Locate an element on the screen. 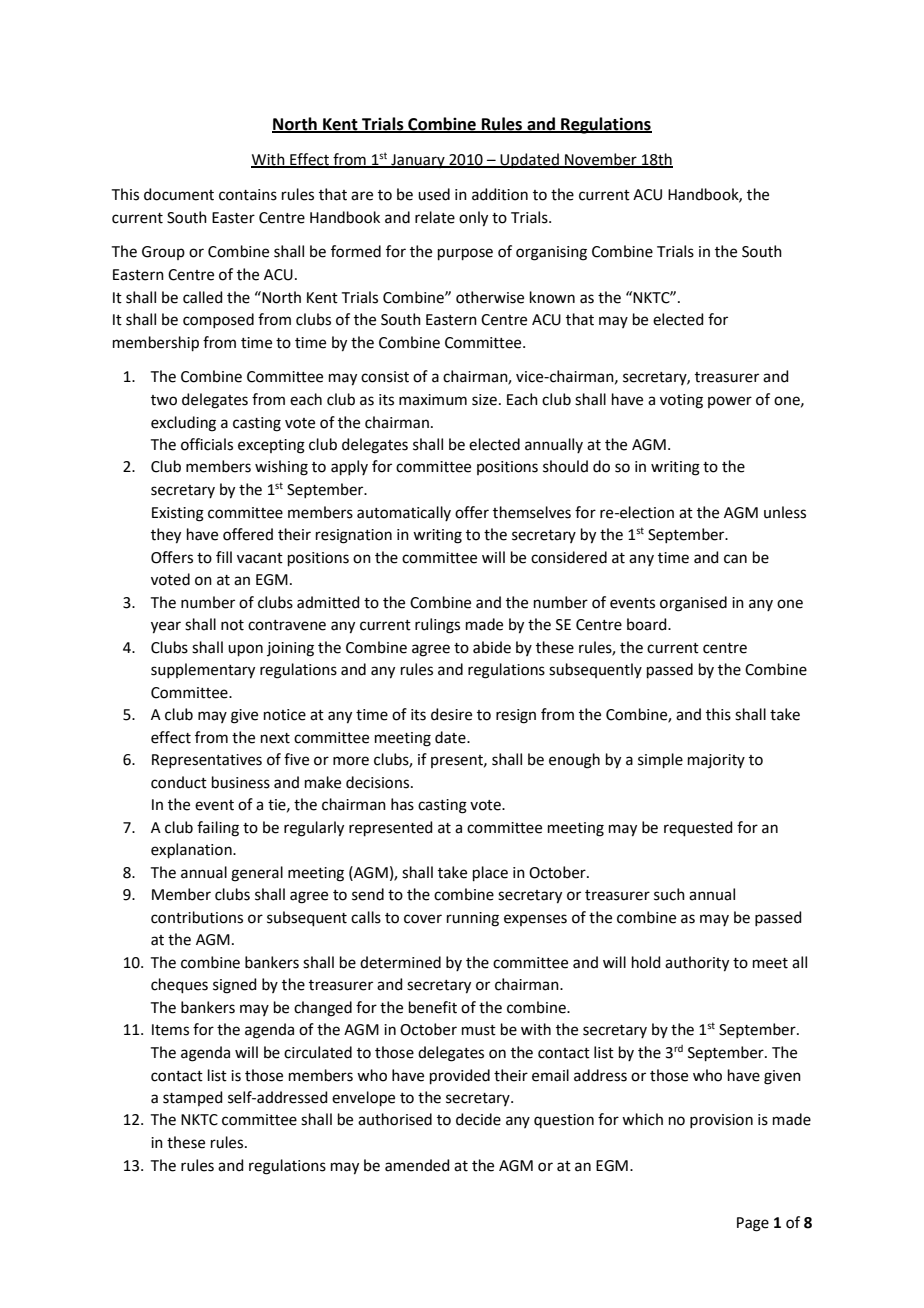  supplementary is located at coordinates (203, 671).
